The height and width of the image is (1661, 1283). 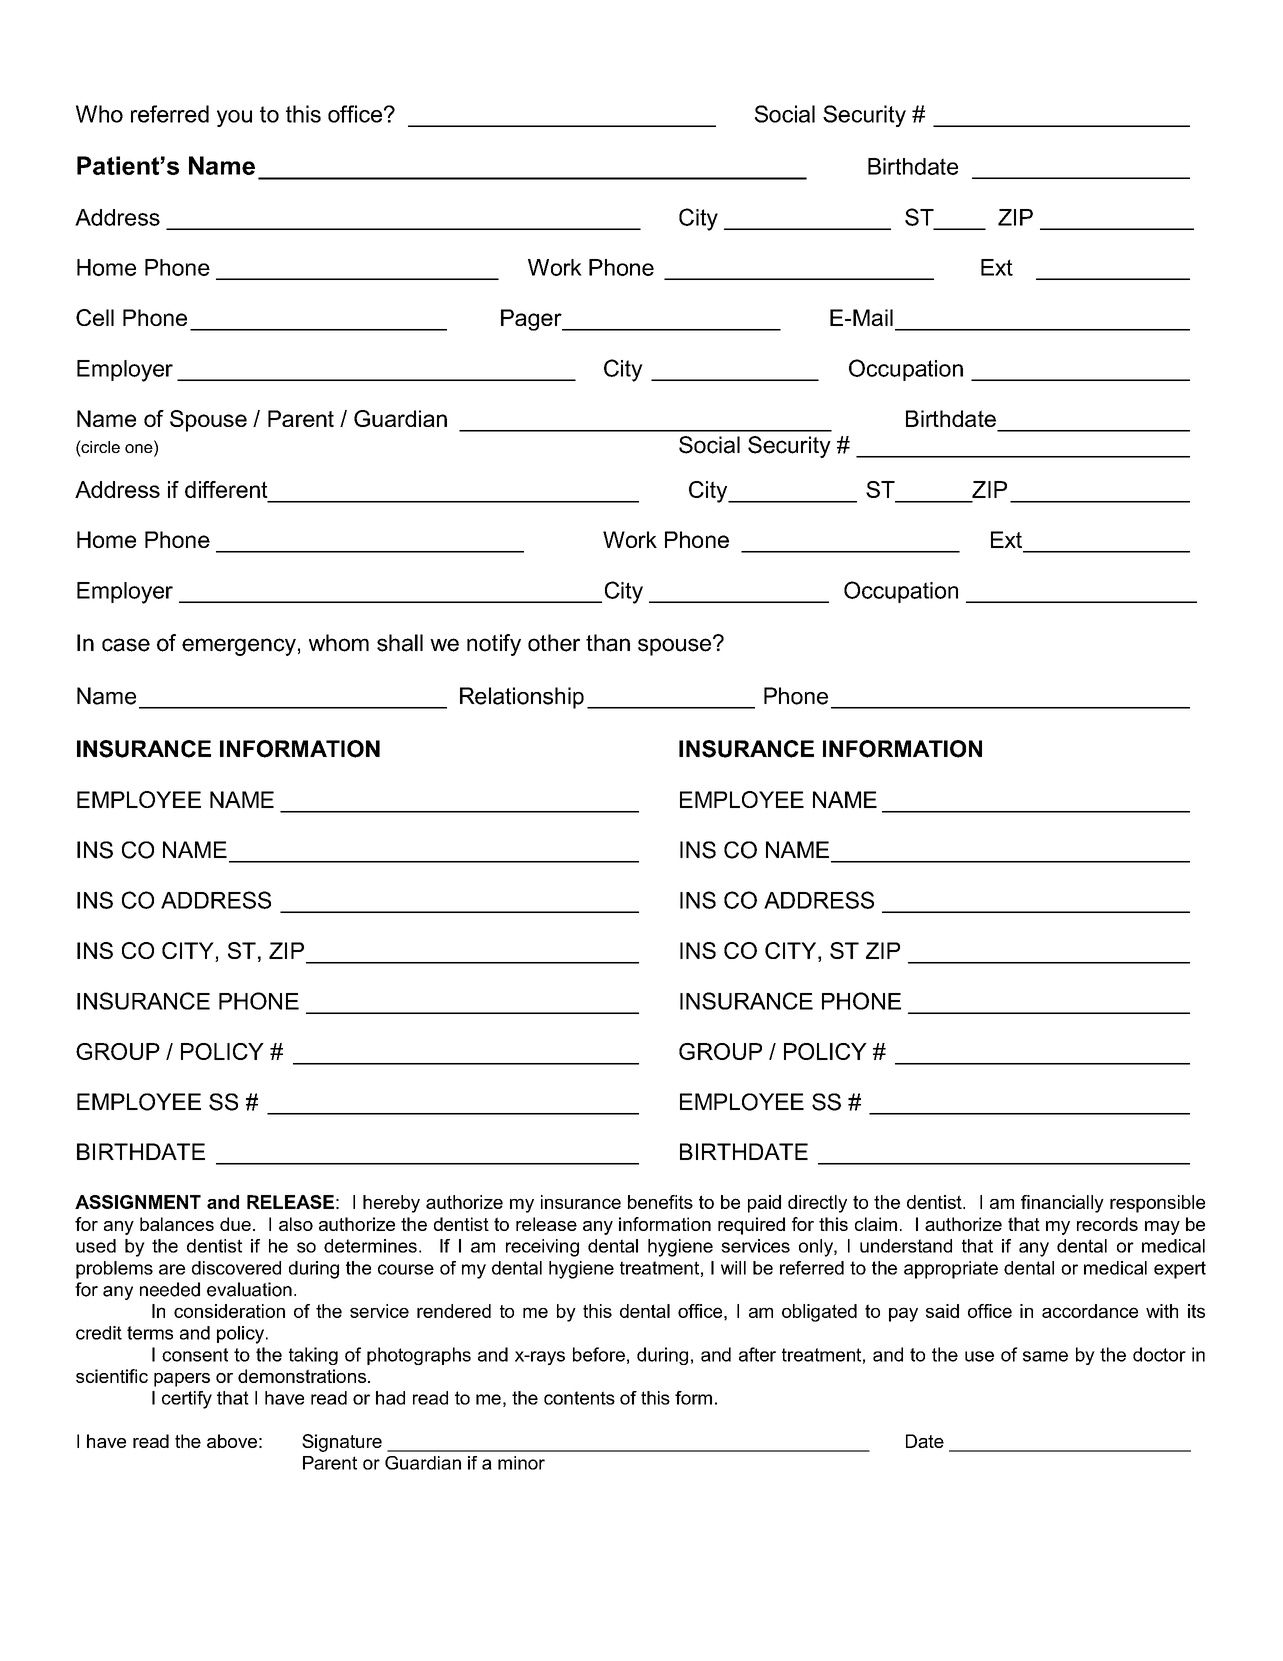 I want to click on above, so click(x=232, y=1441).
